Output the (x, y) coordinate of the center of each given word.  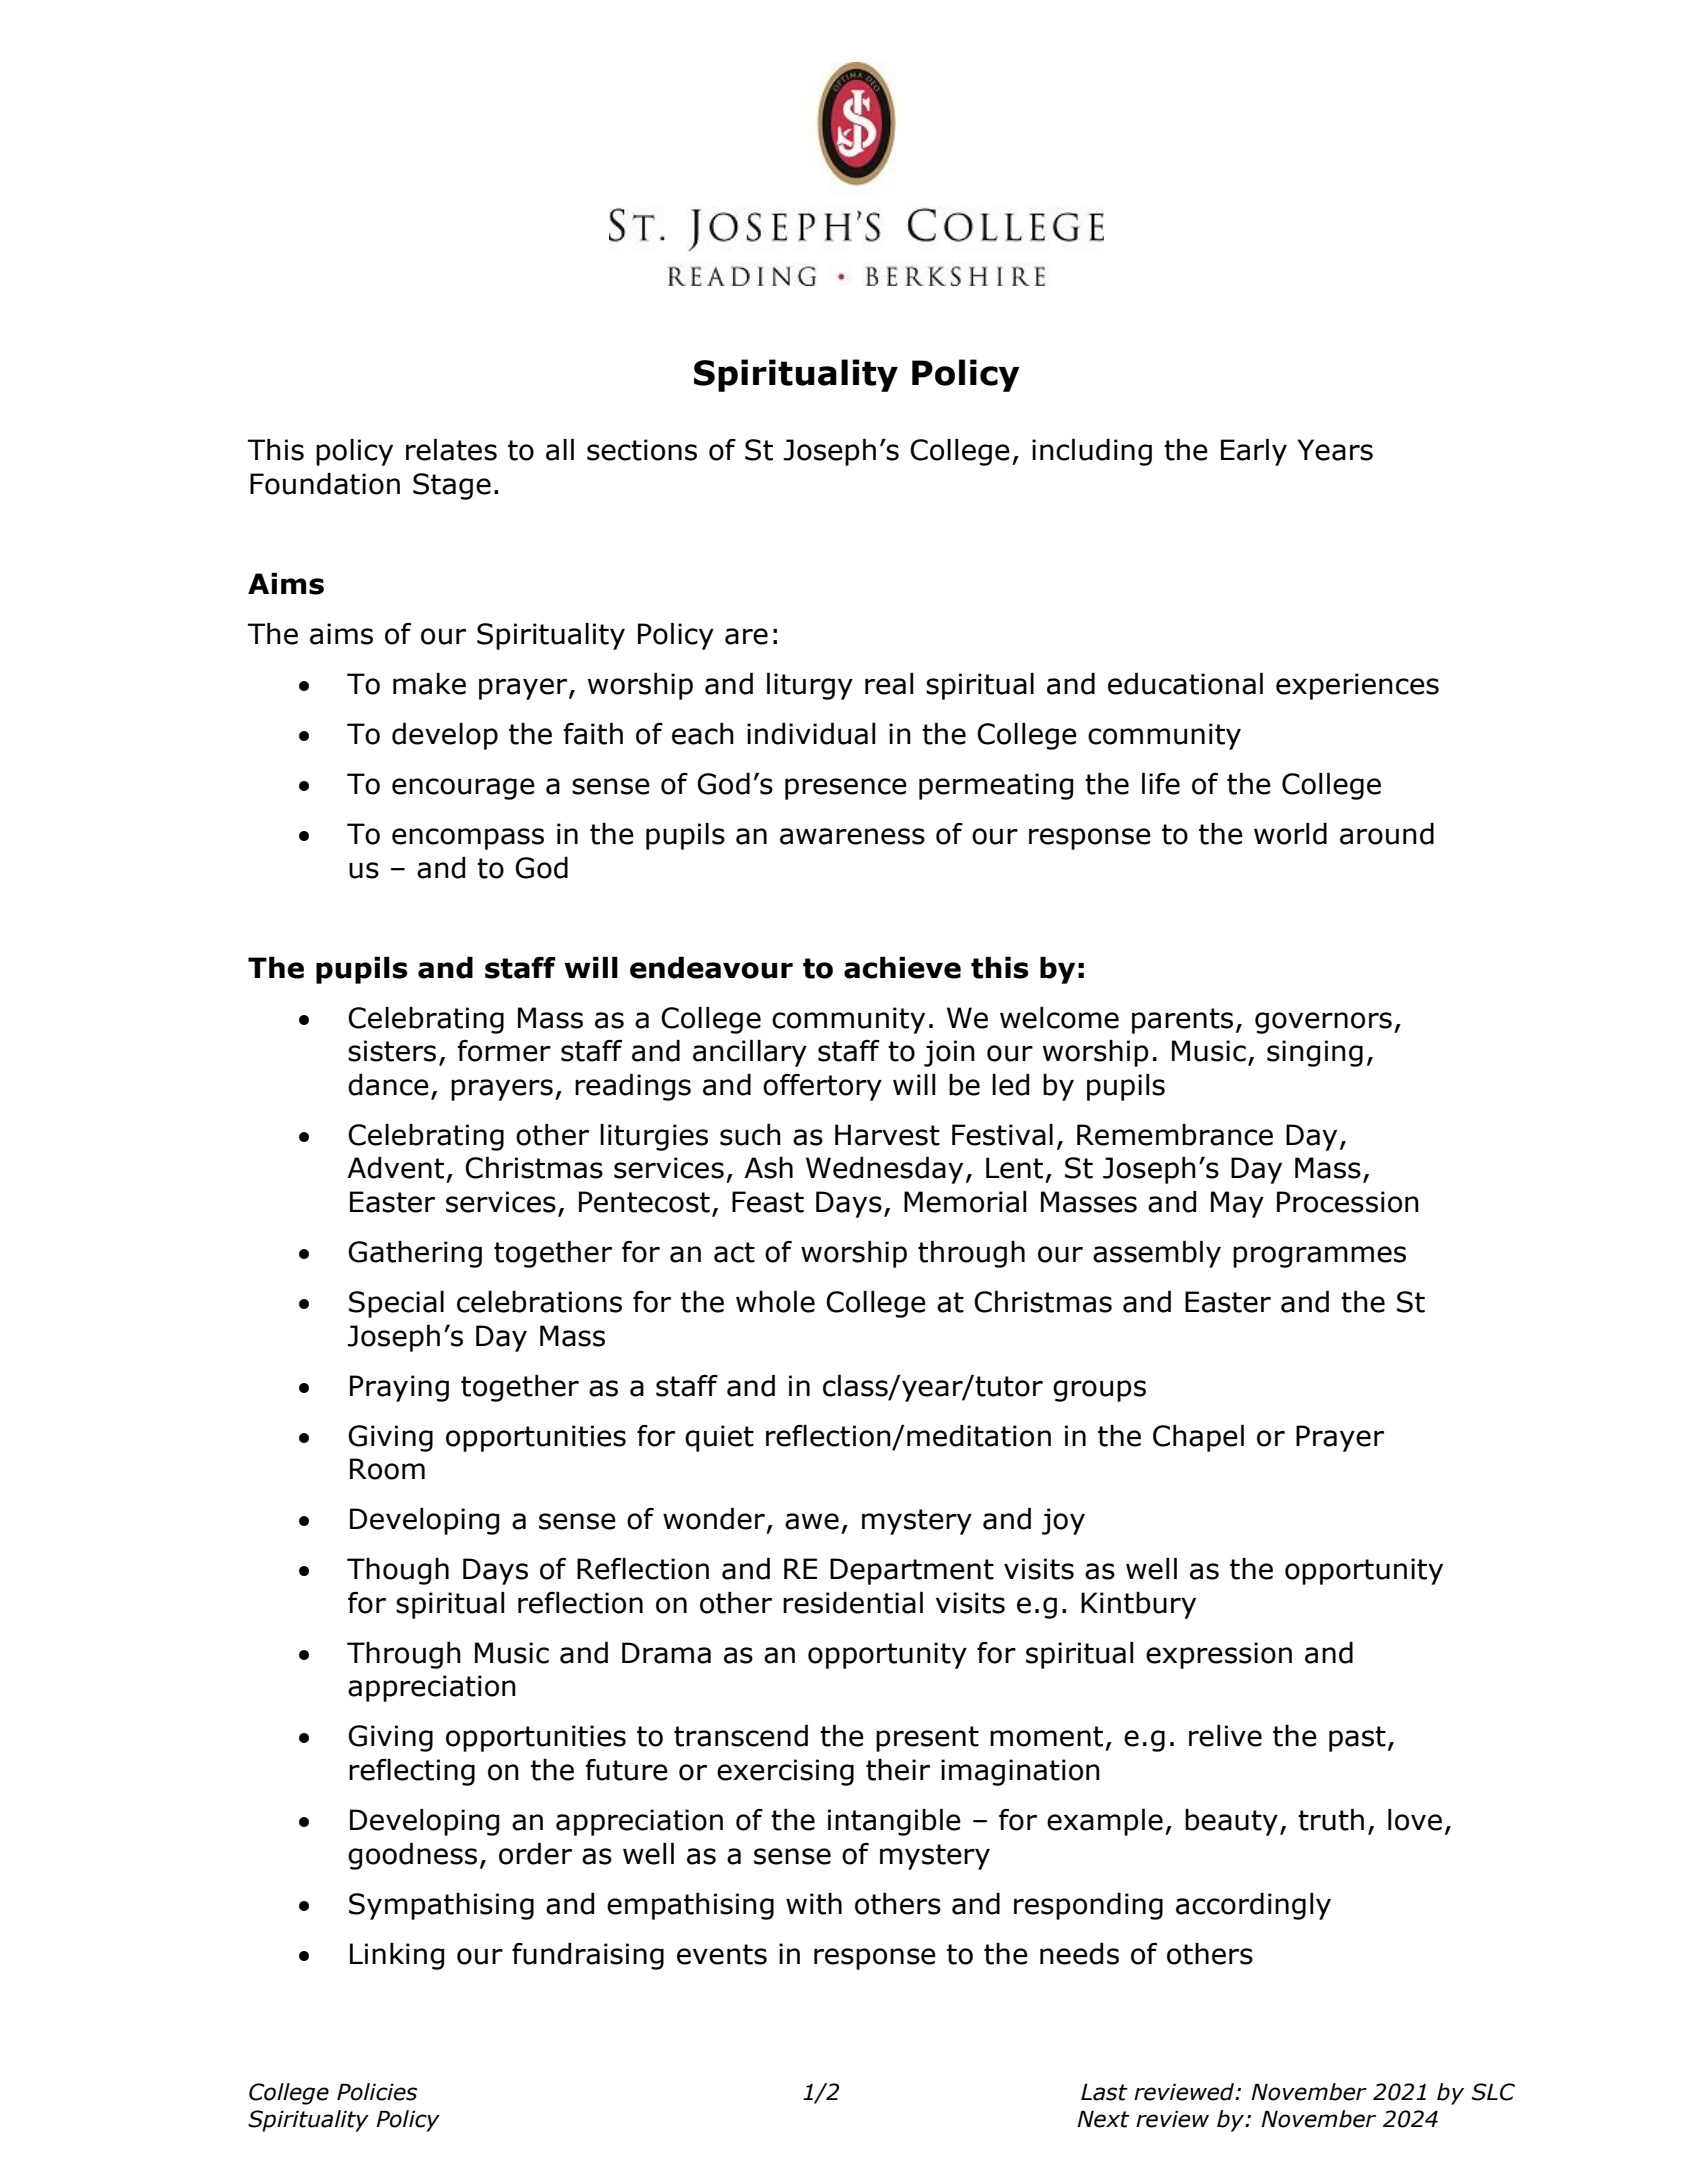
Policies (377, 2092)
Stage (452, 486)
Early (1254, 452)
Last (1104, 2092)
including (1092, 452)
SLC (1493, 2092)
